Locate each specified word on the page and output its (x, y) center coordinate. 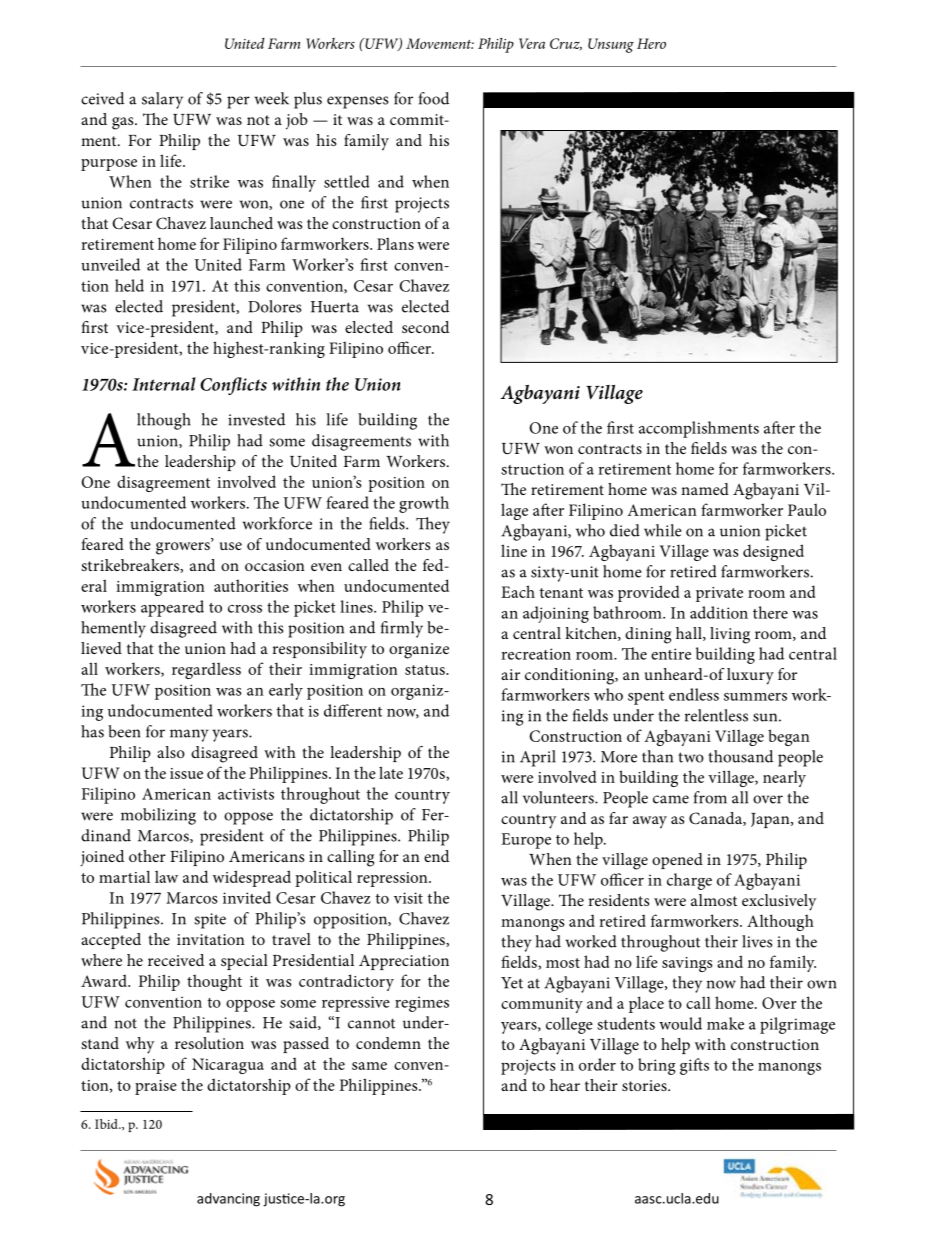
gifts (694, 1066)
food (433, 98)
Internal (164, 384)
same (369, 1066)
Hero (651, 43)
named (705, 489)
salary (162, 100)
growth (424, 504)
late (391, 772)
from (710, 797)
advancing (228, 1200)
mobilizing (158, 816)
